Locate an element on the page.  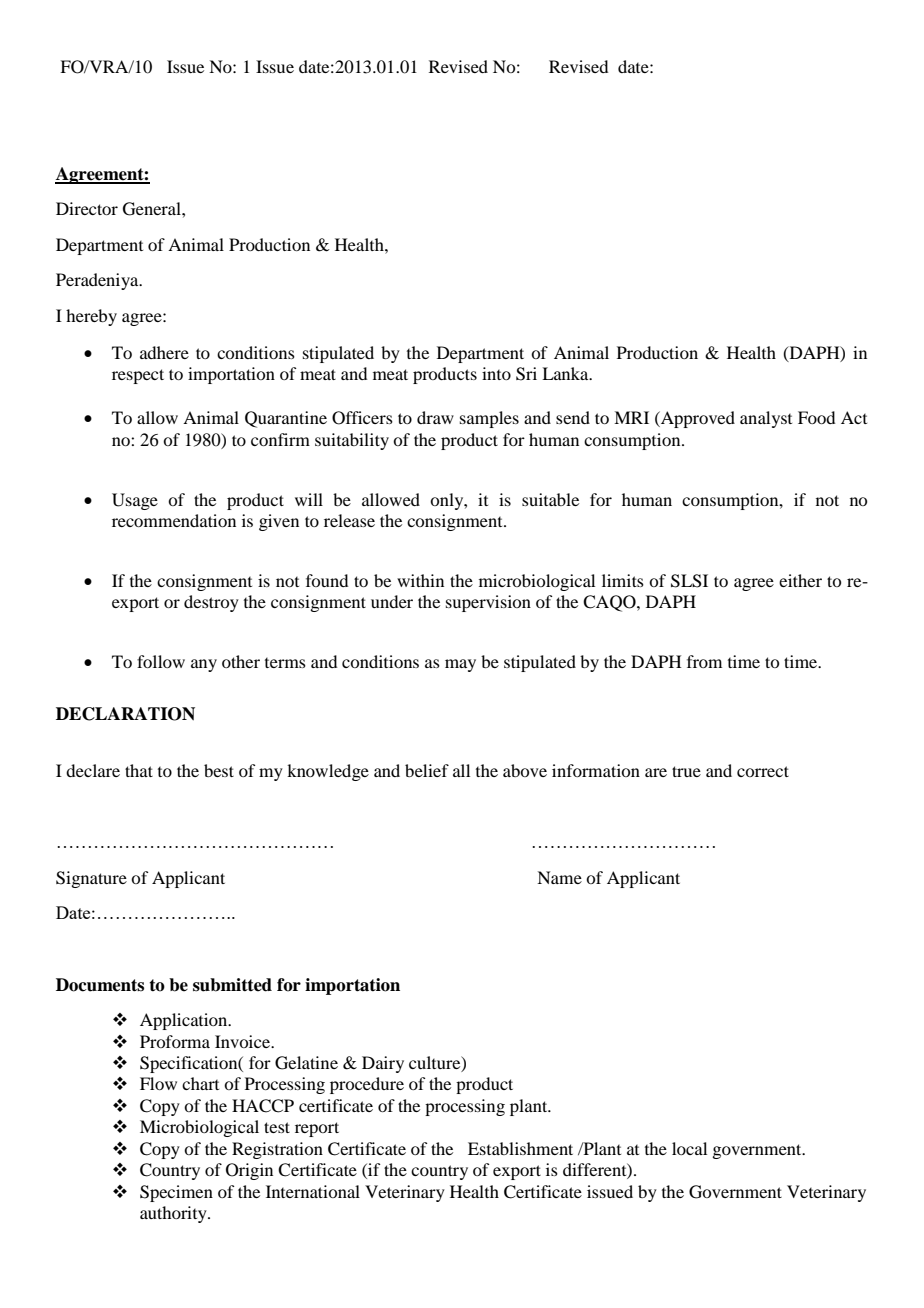
General is located at coordinates (153, 209).
